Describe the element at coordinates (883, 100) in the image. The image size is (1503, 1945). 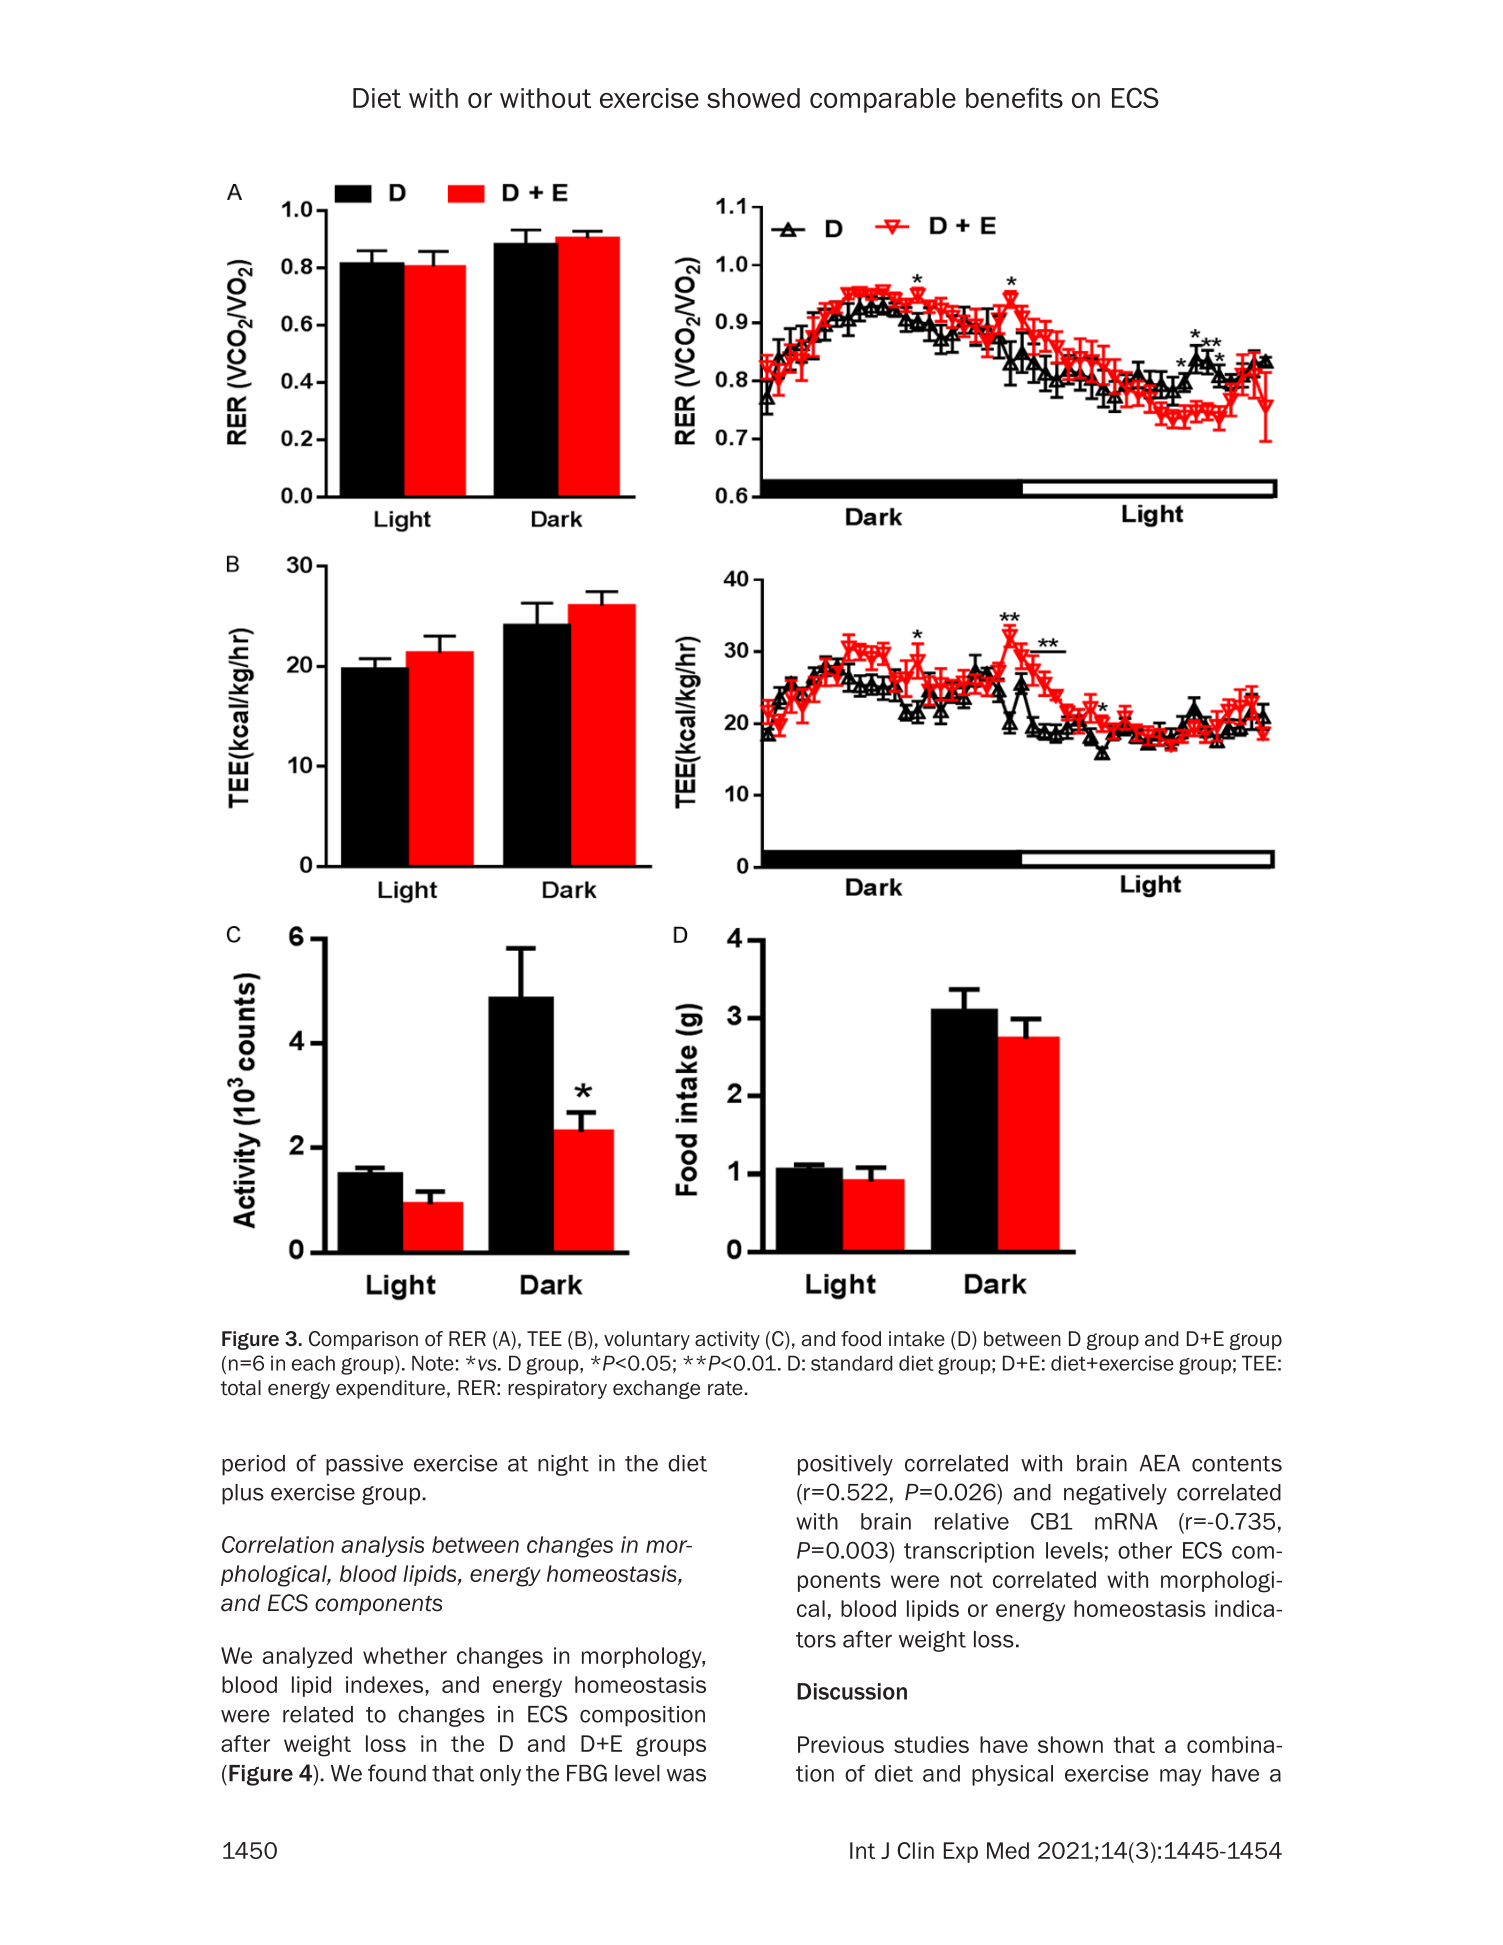
I see `comparable` at that location.
